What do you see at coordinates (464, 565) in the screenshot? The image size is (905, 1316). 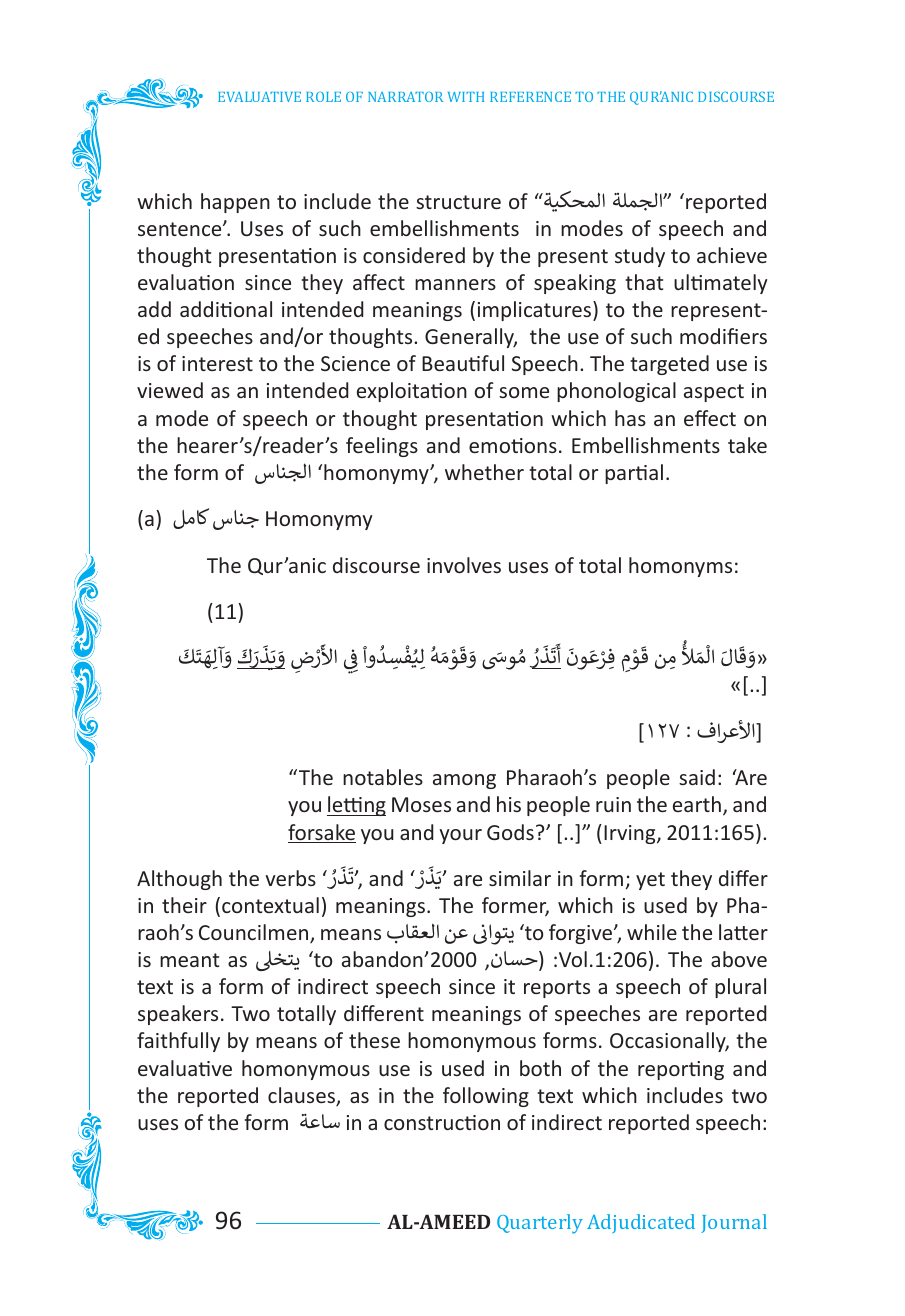 I see `involves` at bounding box center [464, 565].
